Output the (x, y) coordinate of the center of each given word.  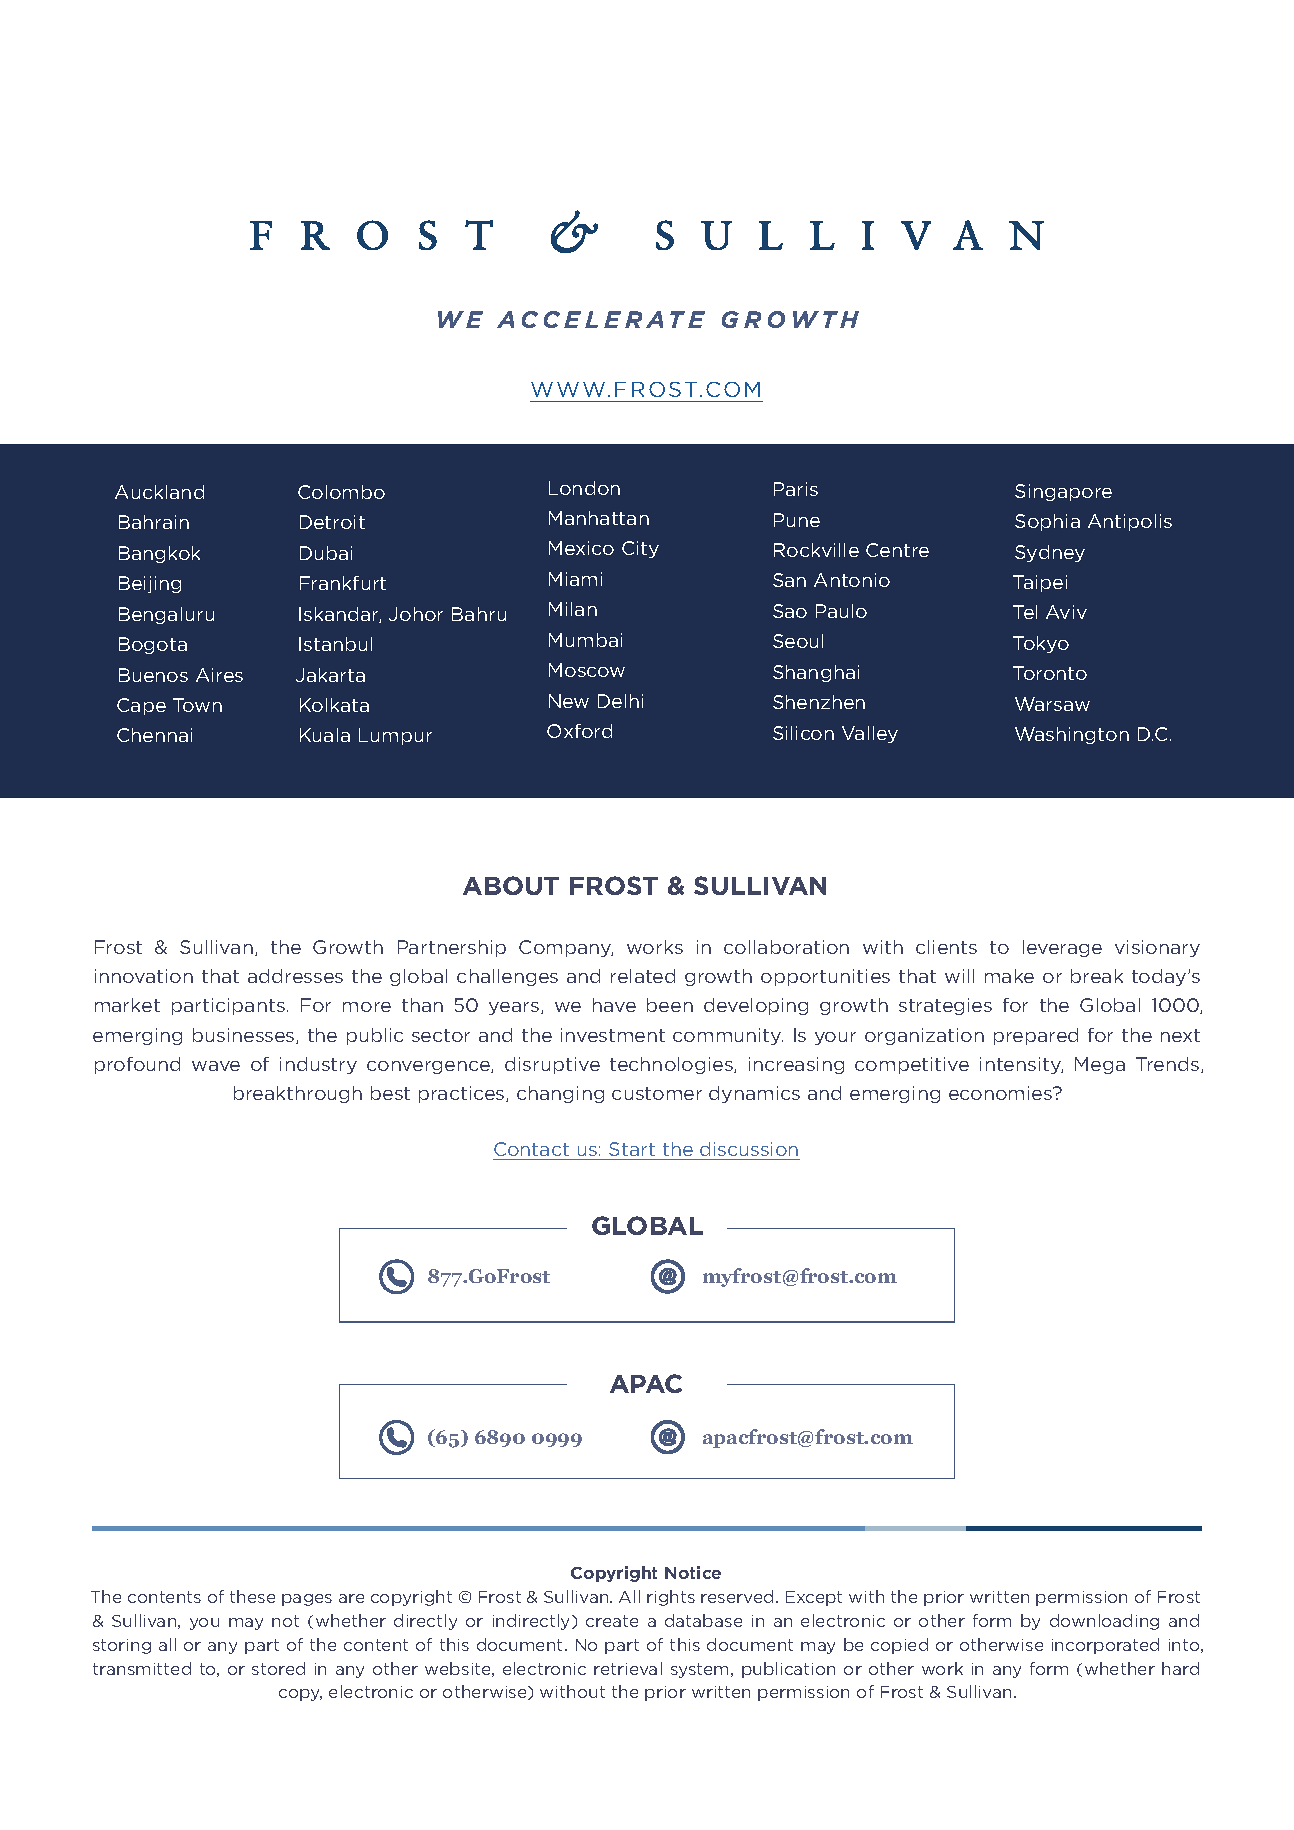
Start (632, 1149)
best (390, 1093)
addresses (295, 976)
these (252, 1596)
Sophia (1047, 522)
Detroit (332, 522)
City (640, 549)
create (612, 1621)
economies (1001, 1093)
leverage (1062, 948)
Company (566, 948)
